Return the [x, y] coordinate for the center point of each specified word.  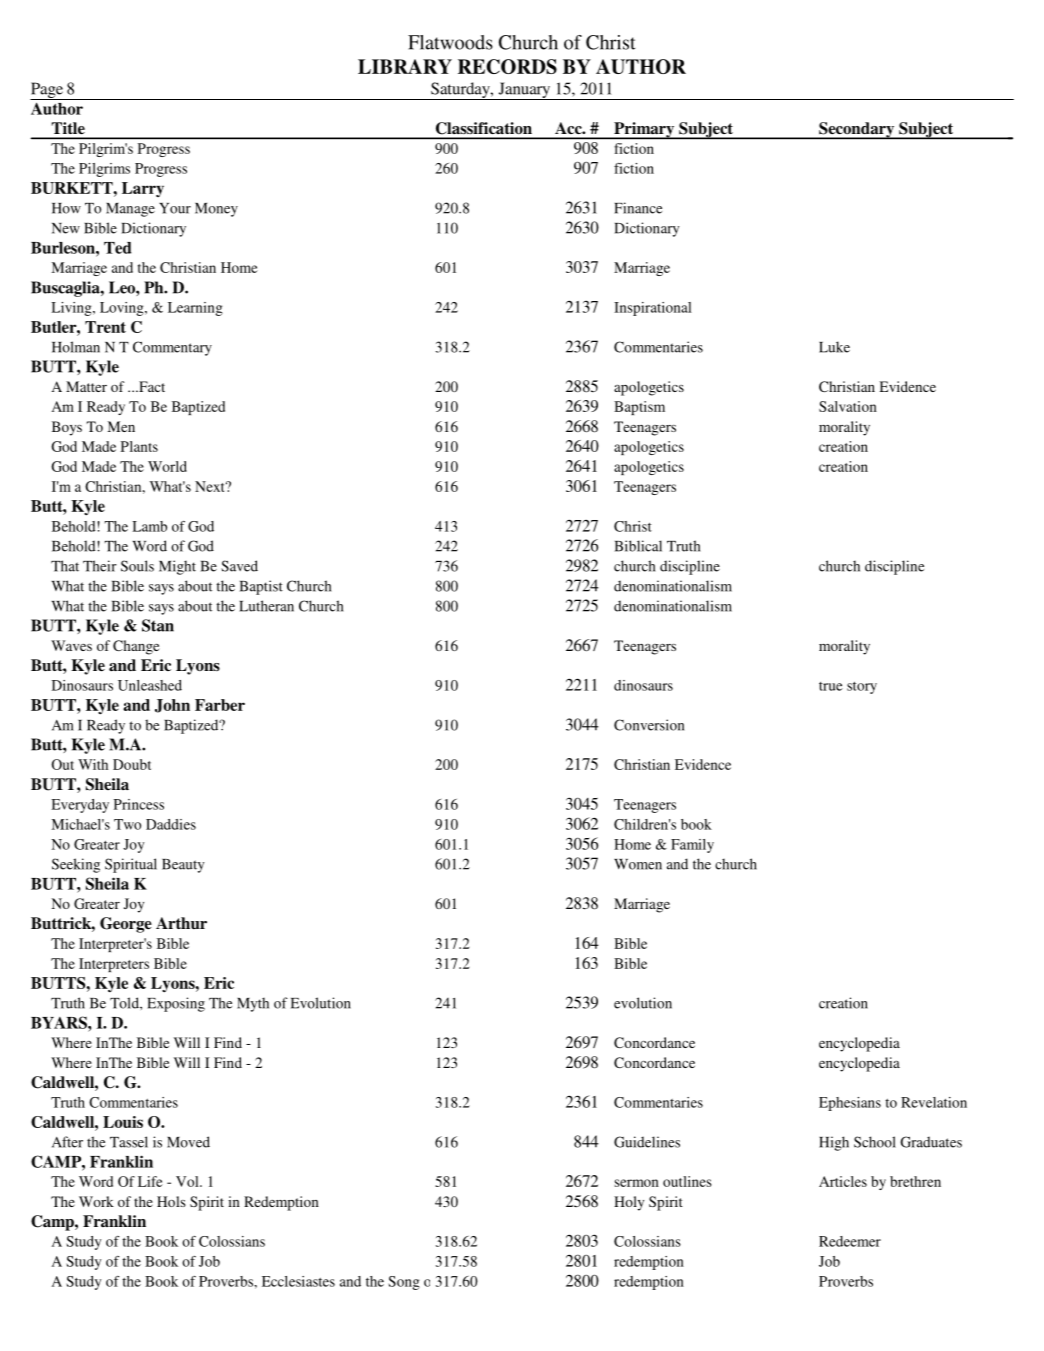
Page [47, 91]
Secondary [857, 131]
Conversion [649, 725]
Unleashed [150, 685]
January [524, 91]
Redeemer [850, 1241]
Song [404, 1283]
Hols [171, 1201]
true [831, 686]
